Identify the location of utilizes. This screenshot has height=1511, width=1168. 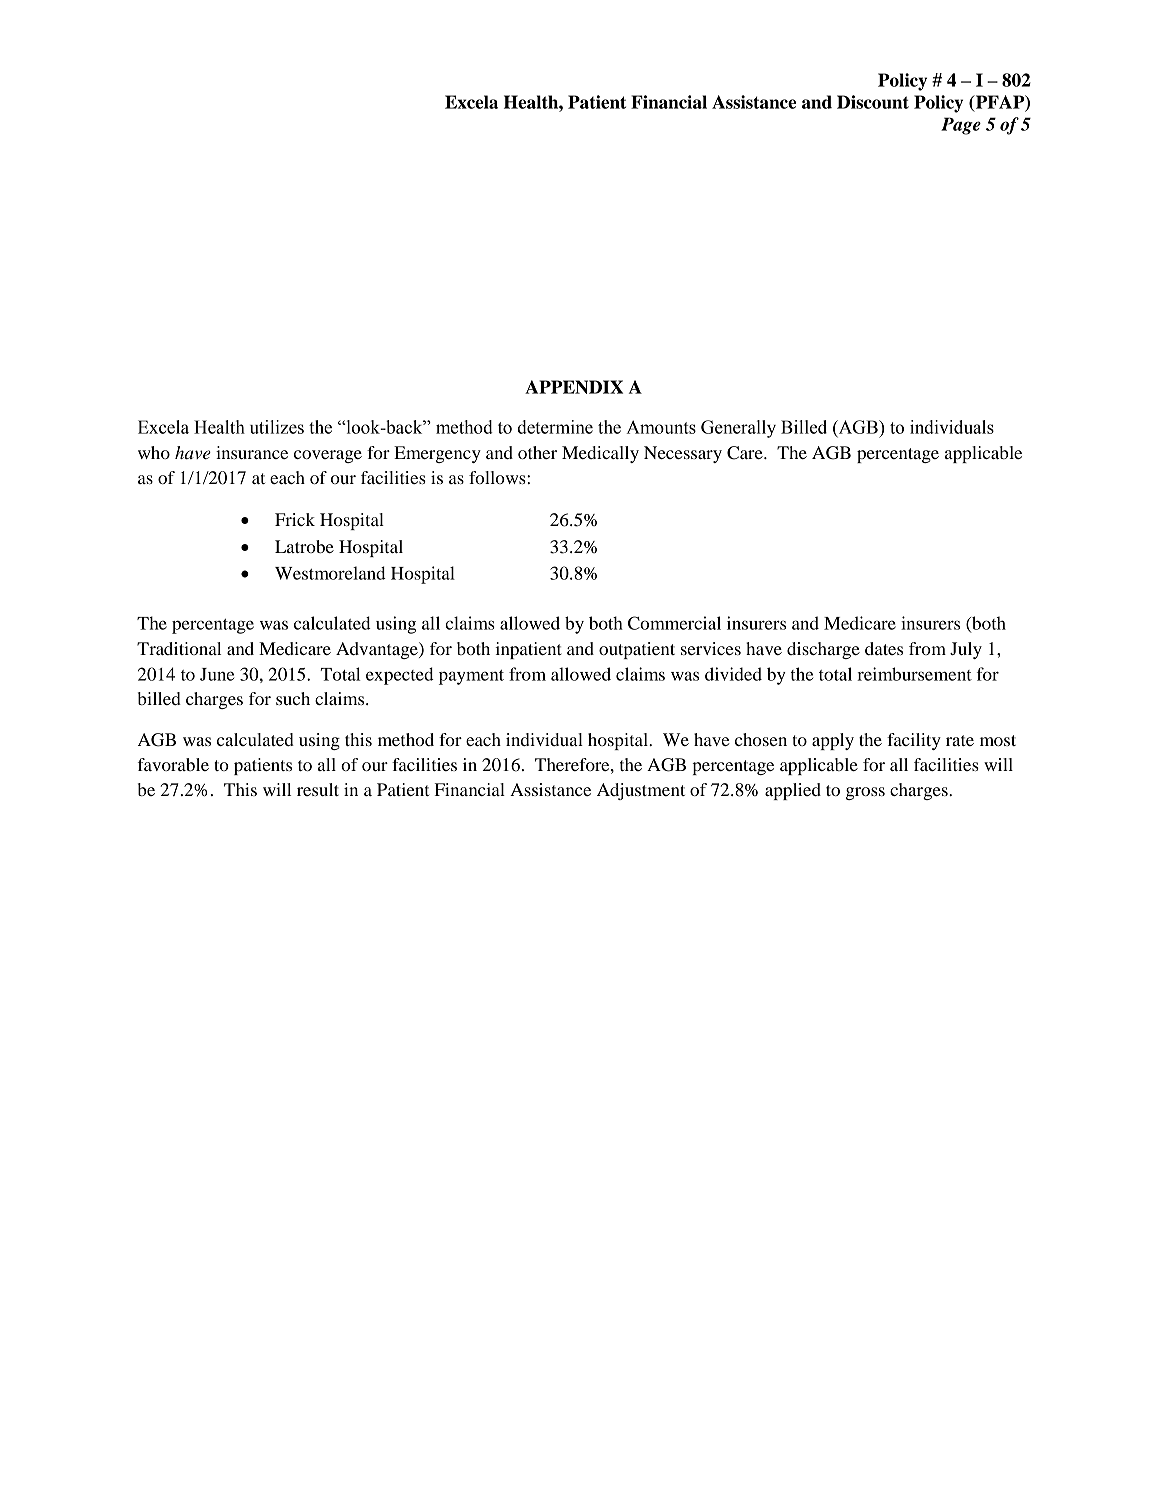
(277, 427).
